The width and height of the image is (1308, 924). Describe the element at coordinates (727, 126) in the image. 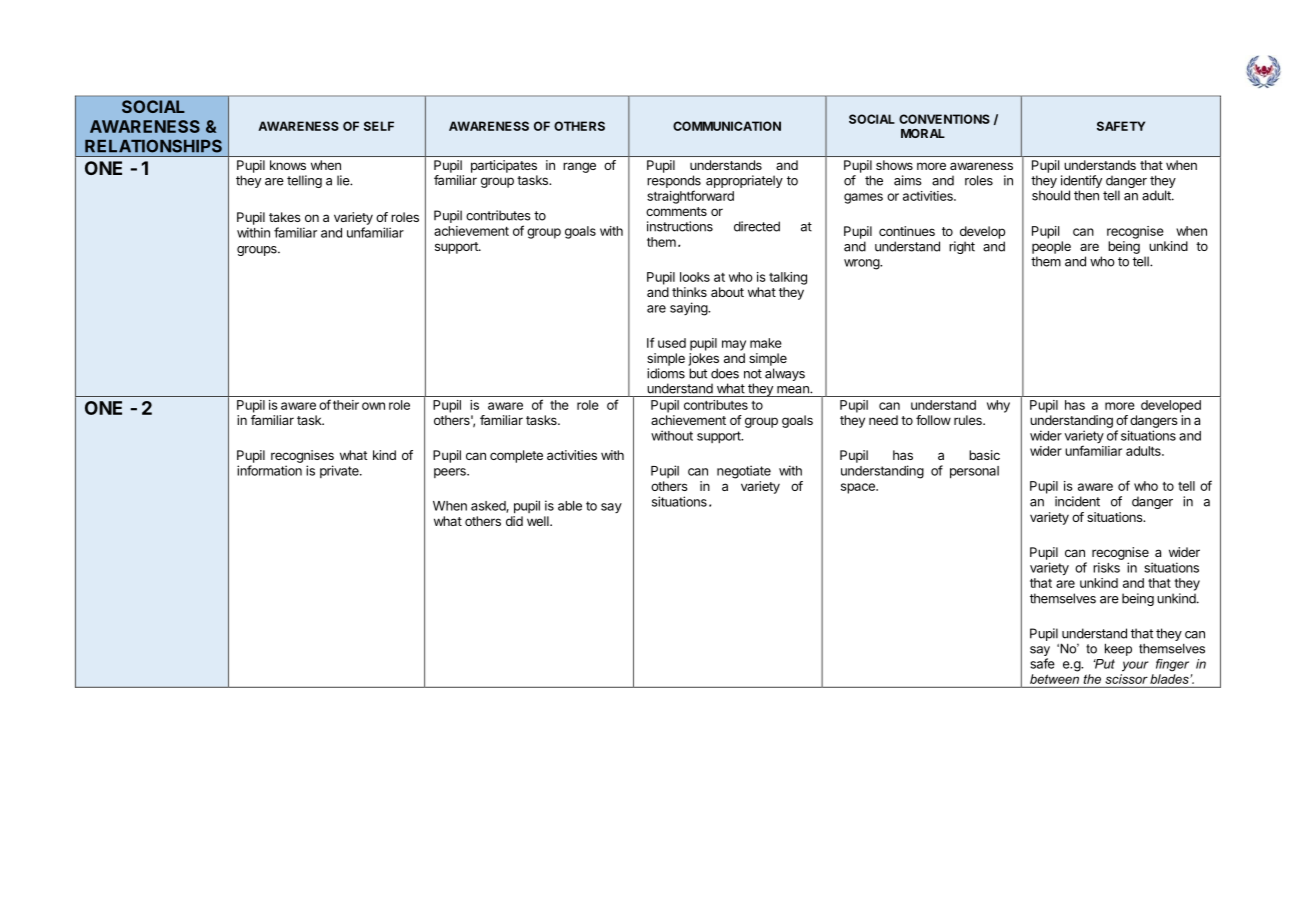

I see `COMMUNICATION` at that location.
